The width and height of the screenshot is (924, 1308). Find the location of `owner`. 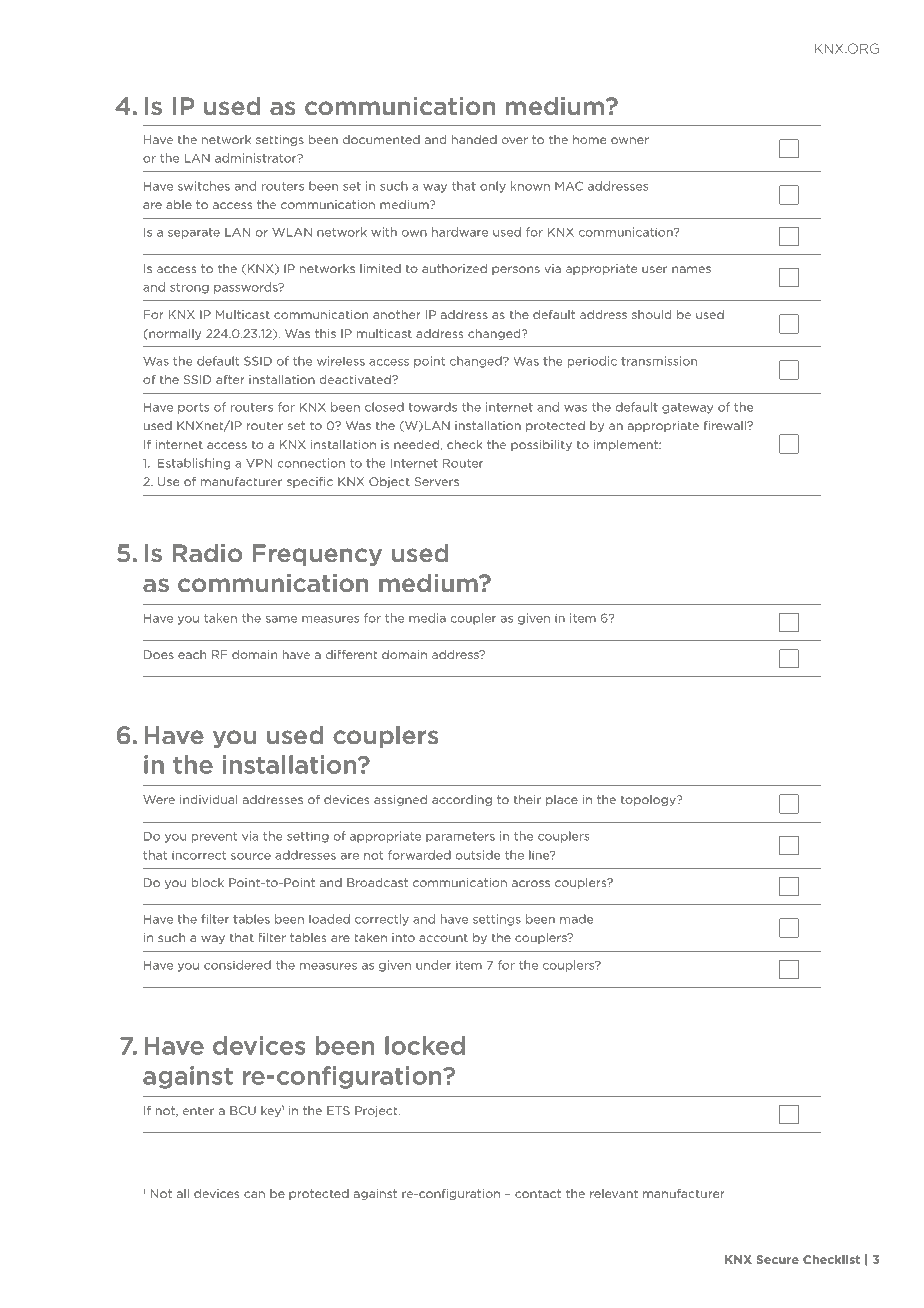

owner is located at coordinates (630, 140).
